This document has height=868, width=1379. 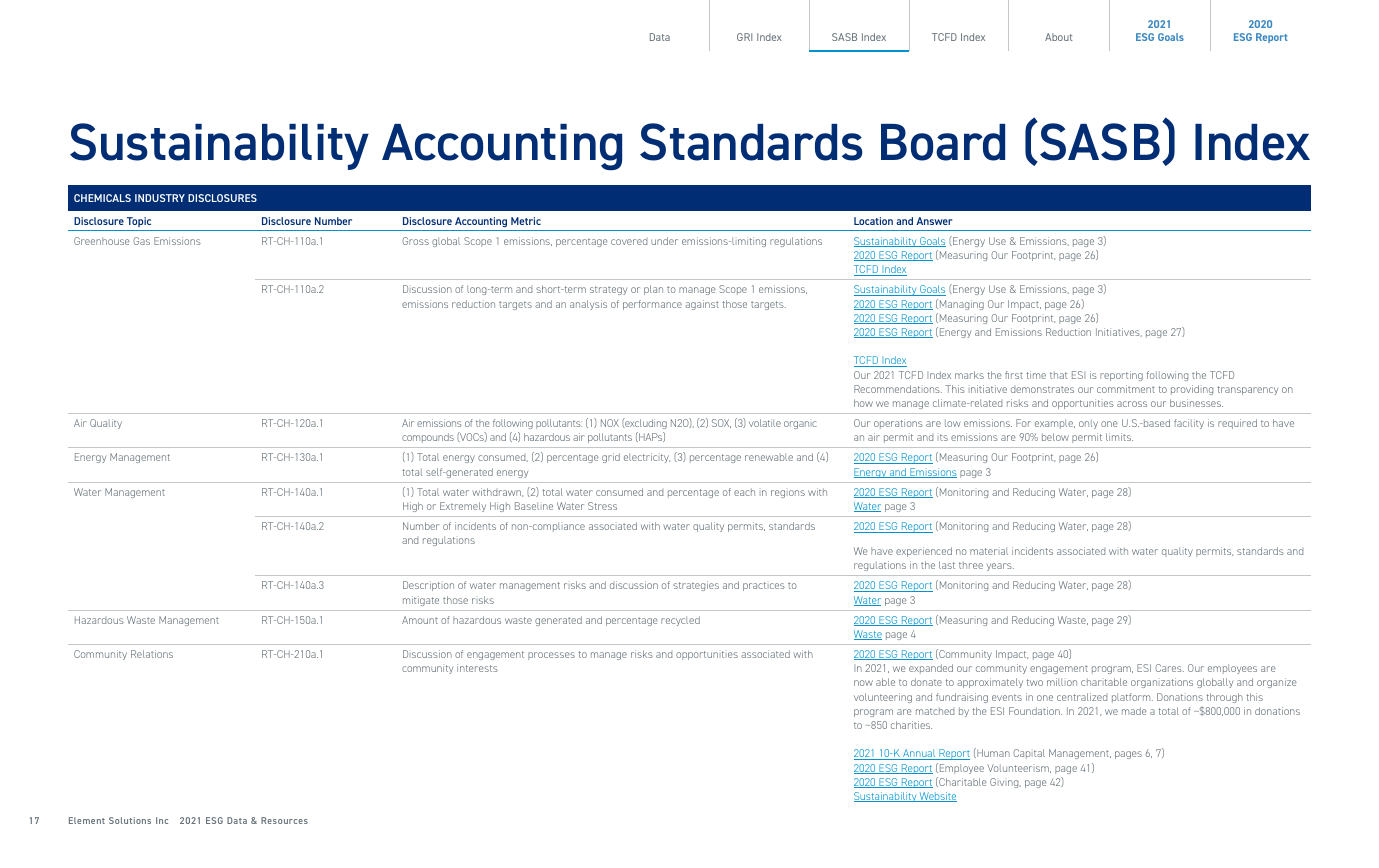 I want to click on compounds, so click(x=428, y=438).
